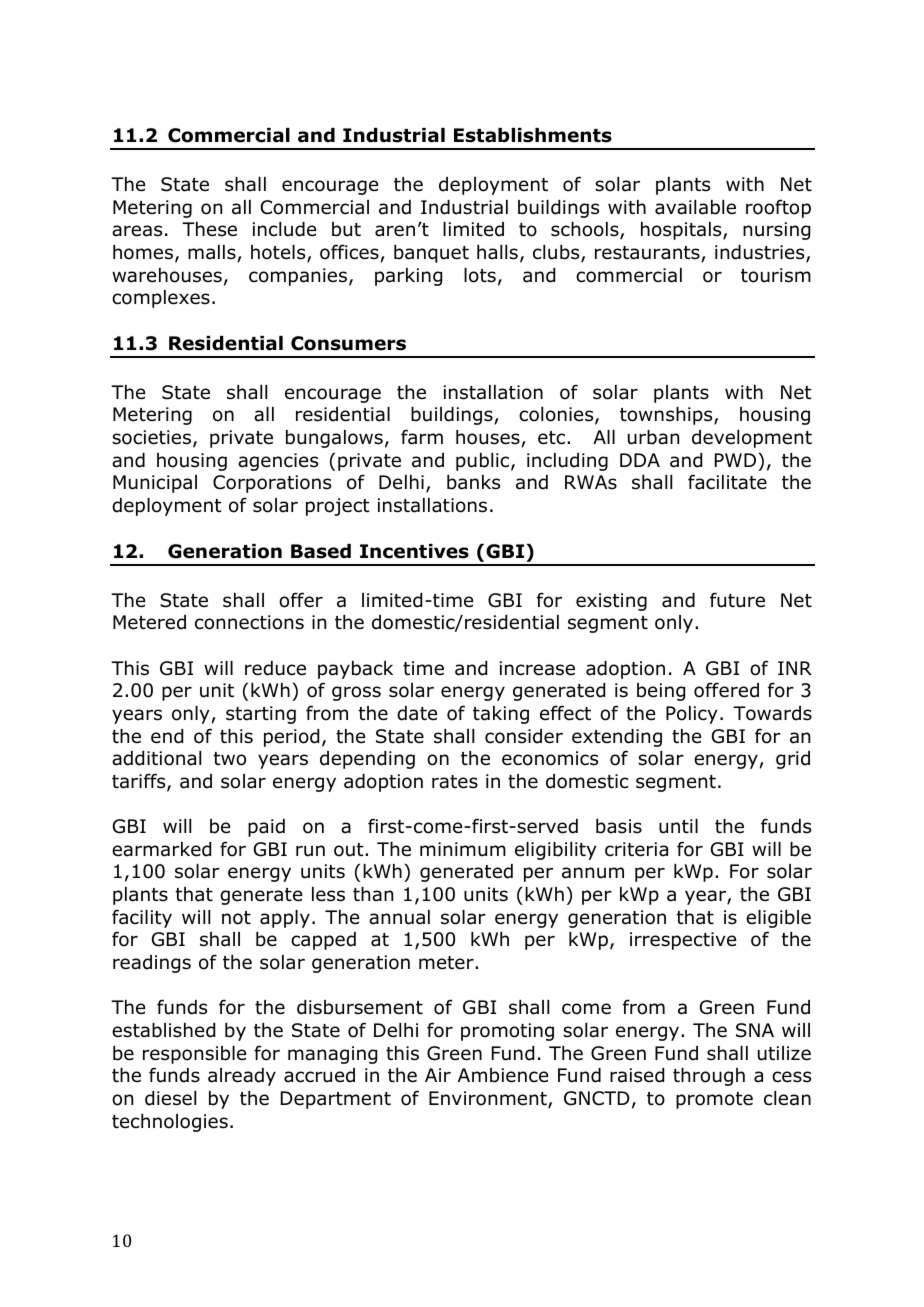  What do you see at coordinates (727, 482) in the image?
I see `facilitate` at bounding box center [727, 482].
